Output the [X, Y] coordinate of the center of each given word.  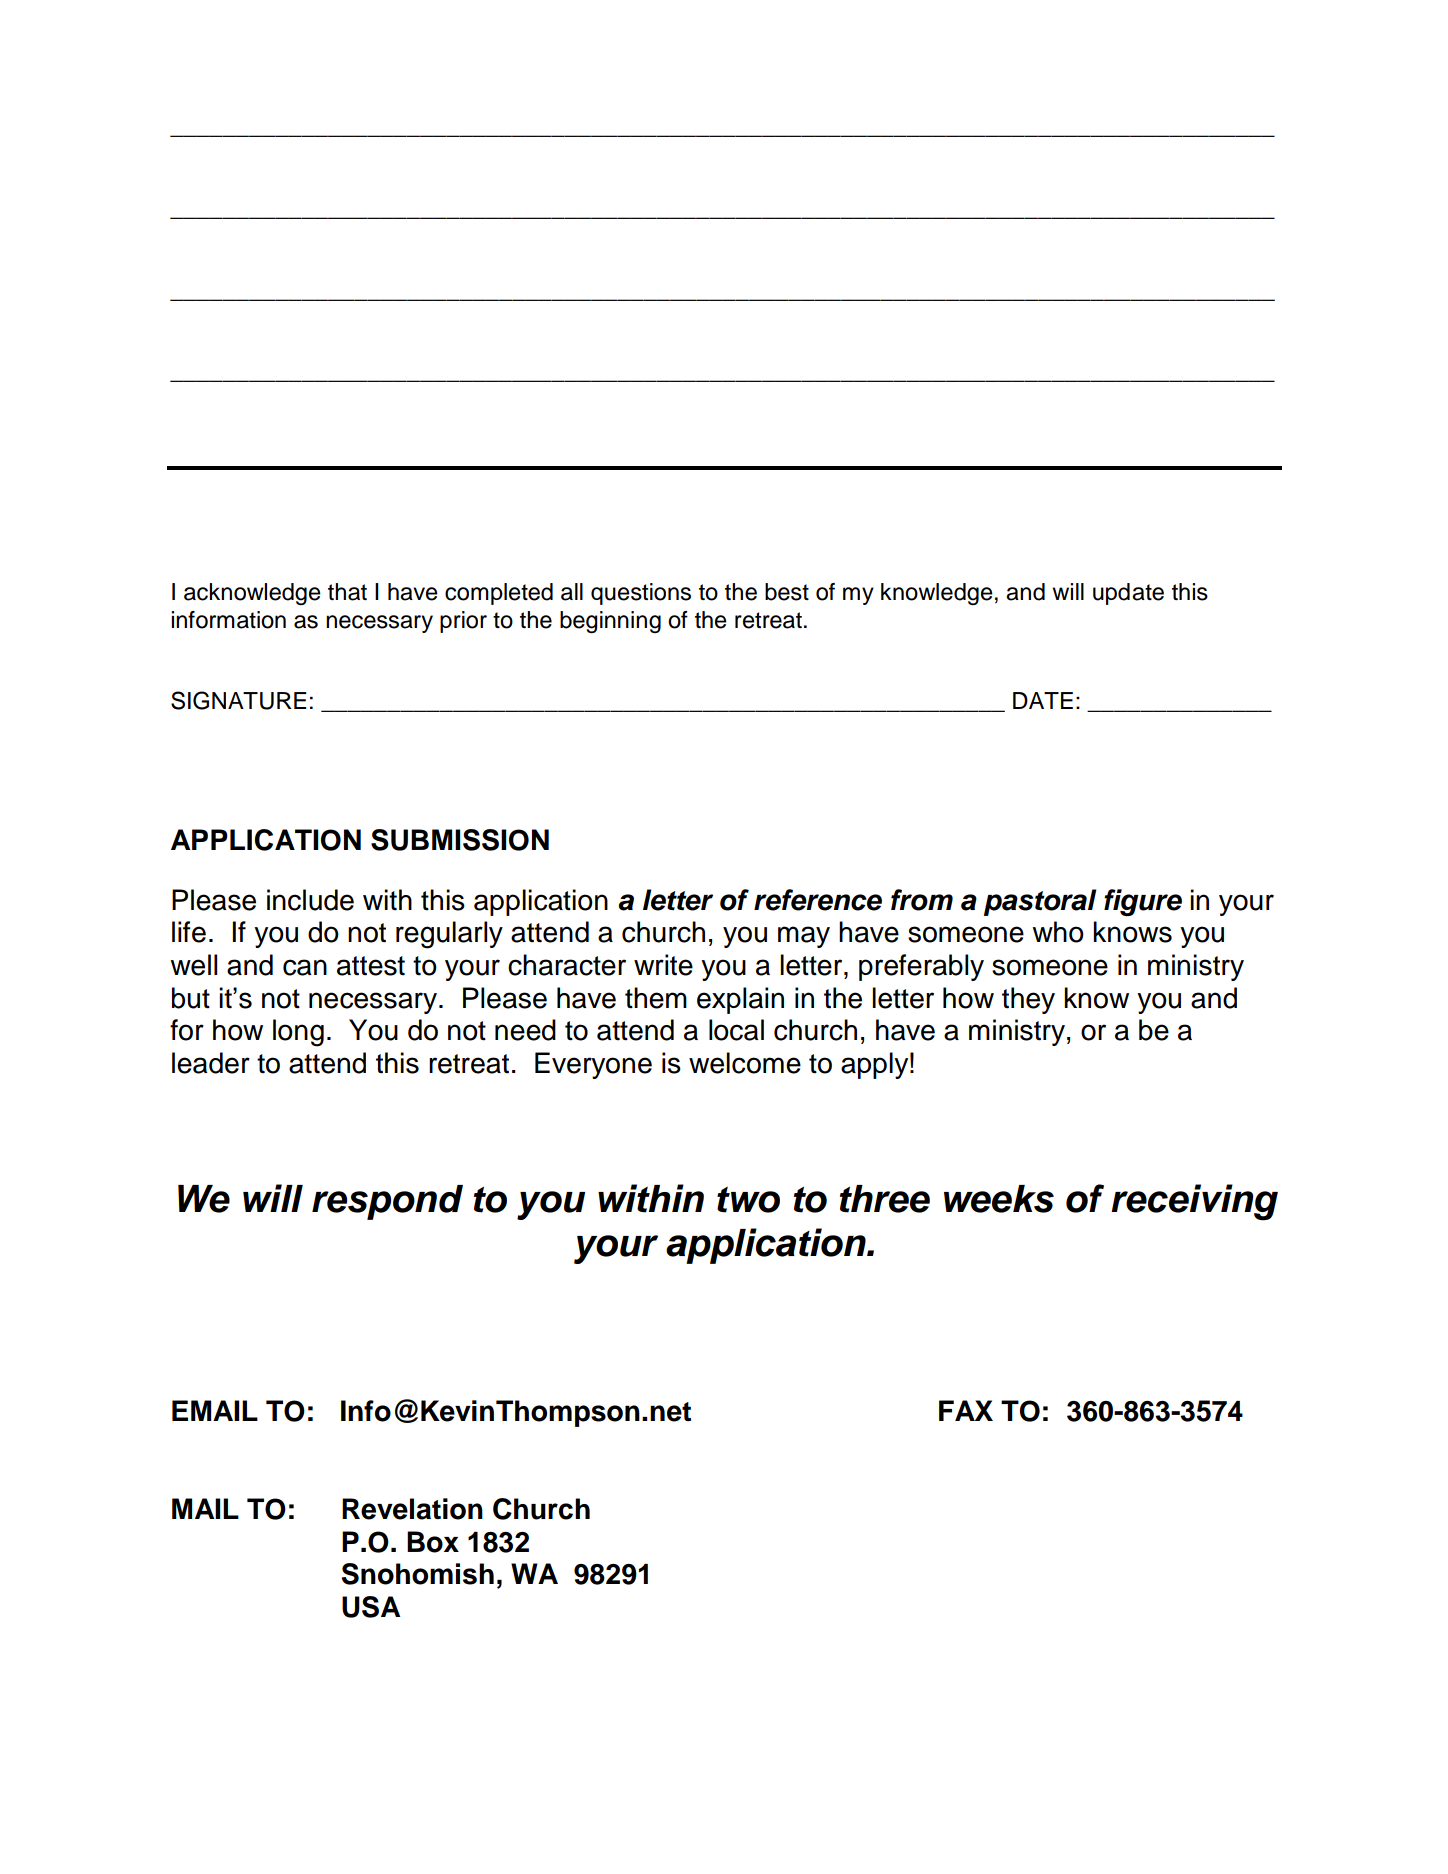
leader [211, 1063]
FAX [966, 1410]
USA [371, 1607]
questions [641, 594]
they [1028, 1000]
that [347, 592]
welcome [745, 1063]
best [787, 592]
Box [433, 1542]
